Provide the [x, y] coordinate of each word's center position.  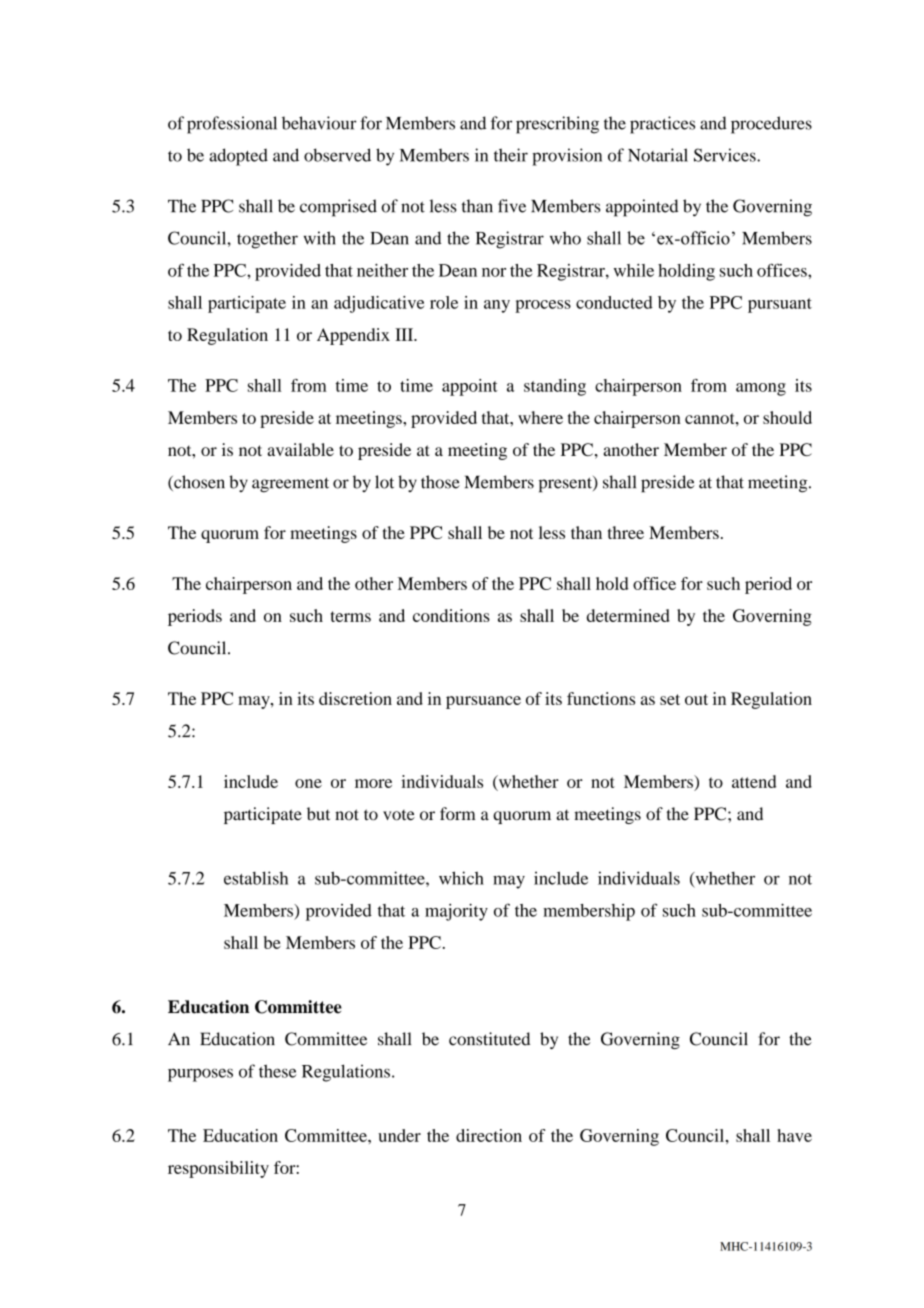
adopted [238, 157]
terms [351, 616]
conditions [451, 615]
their [511, 155]
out [696, 699]
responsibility [218, 1169]
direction [489, 1135]
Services [726, 155]
